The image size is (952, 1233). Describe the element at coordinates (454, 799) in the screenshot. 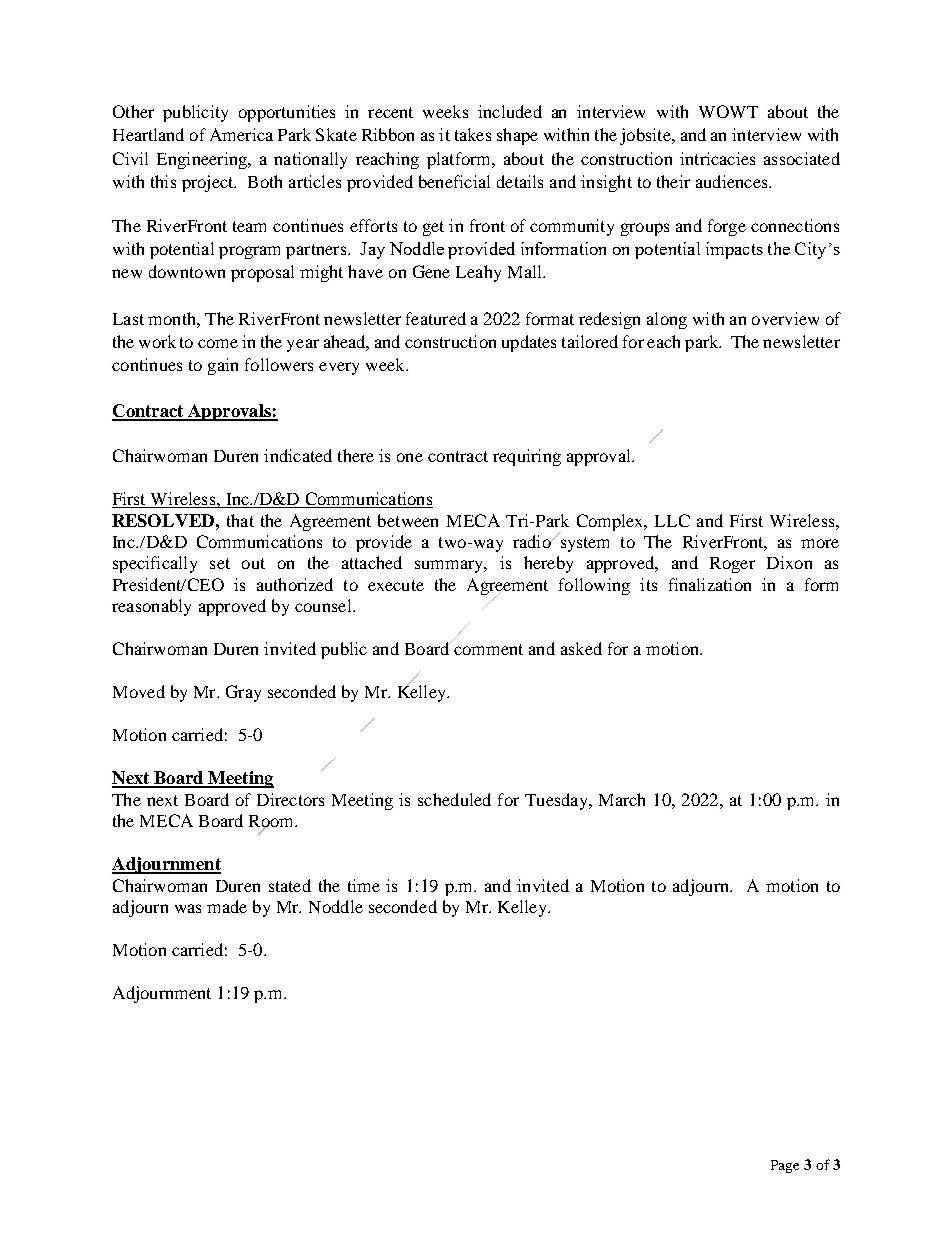

I see `scheduled` at that location.
